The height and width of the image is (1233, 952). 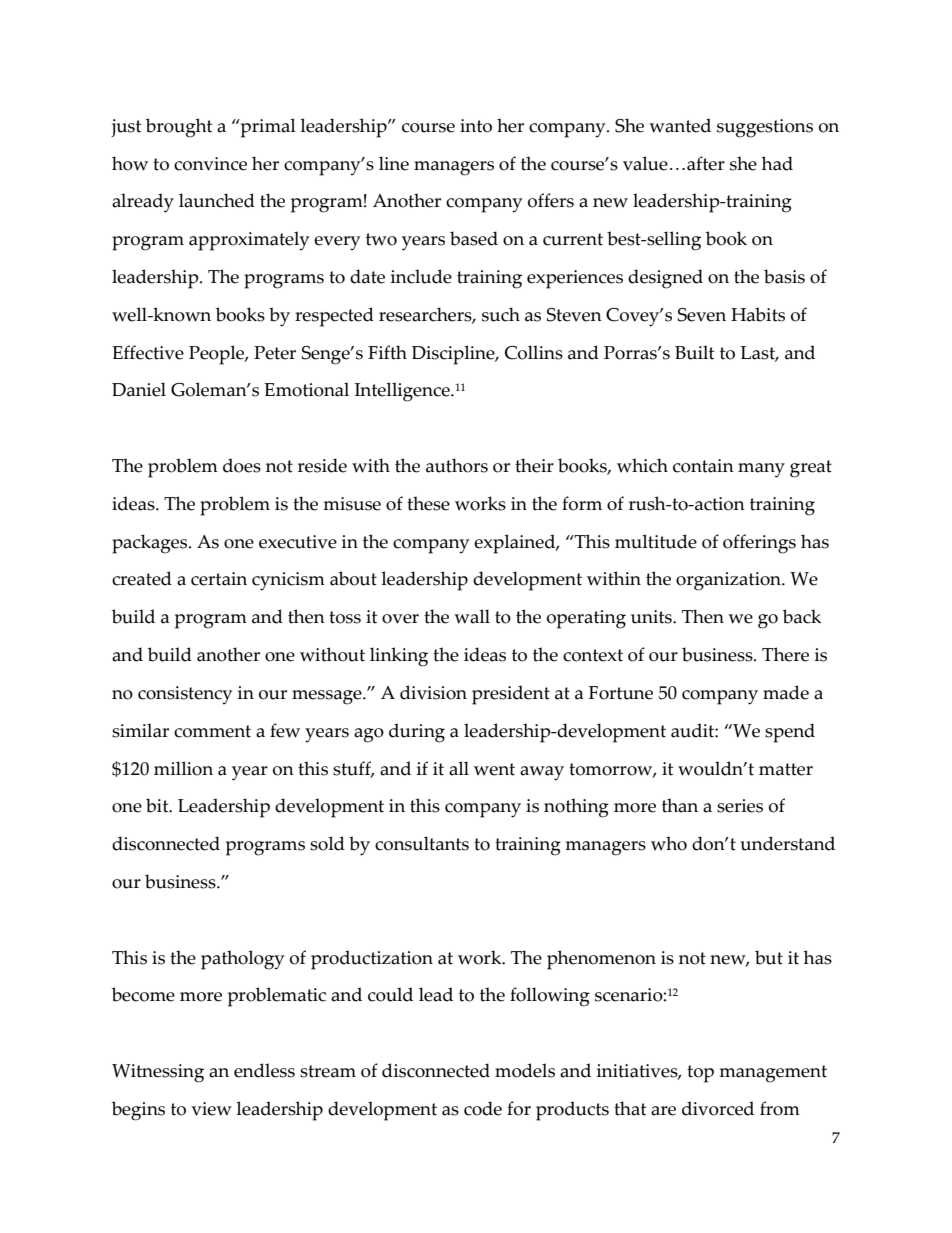 What do you see at coordinates (183, 768) in the image?
I see `million` at bounding box center [183, 768].
